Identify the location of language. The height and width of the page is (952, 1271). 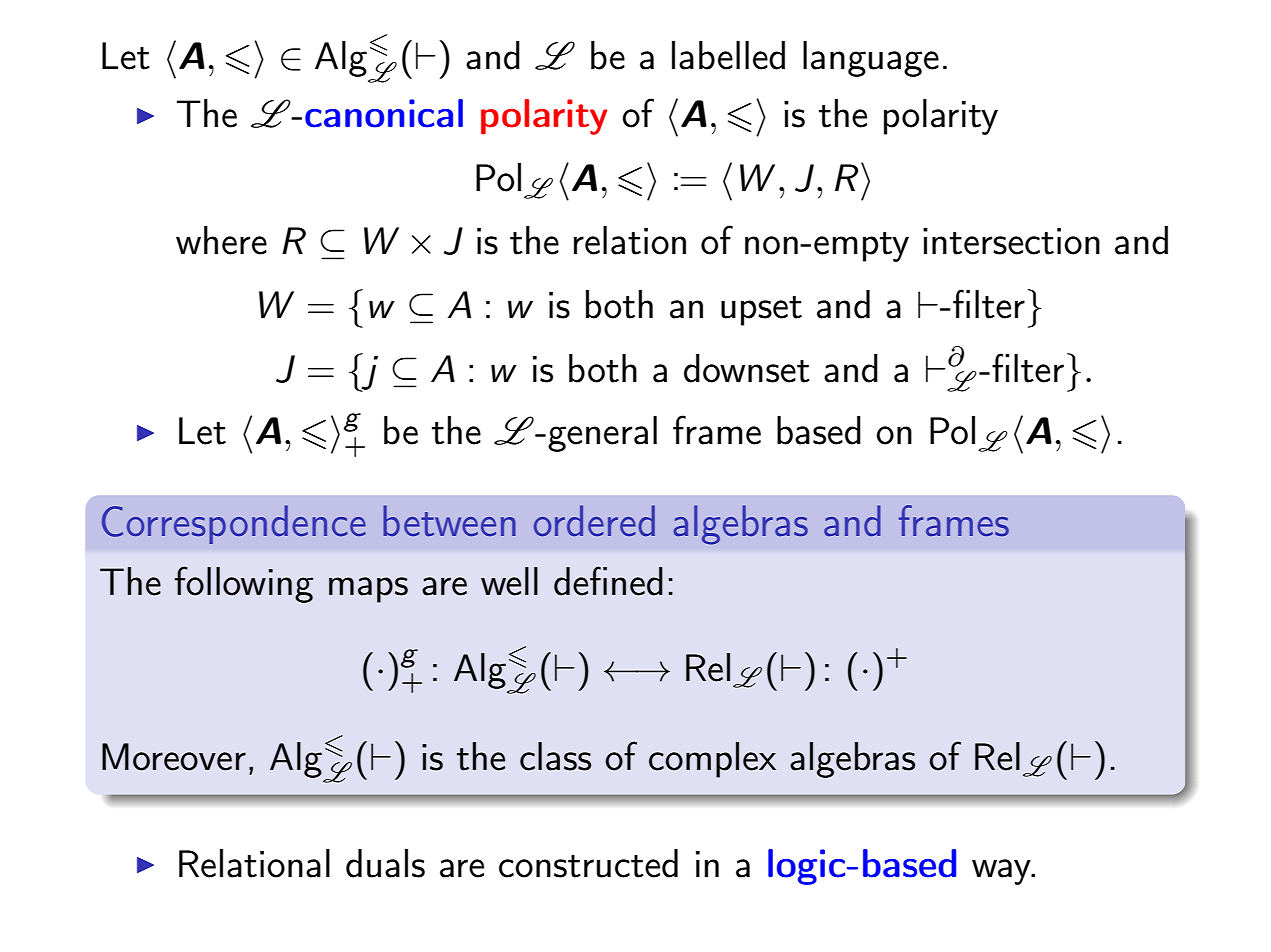
(871, 59).
